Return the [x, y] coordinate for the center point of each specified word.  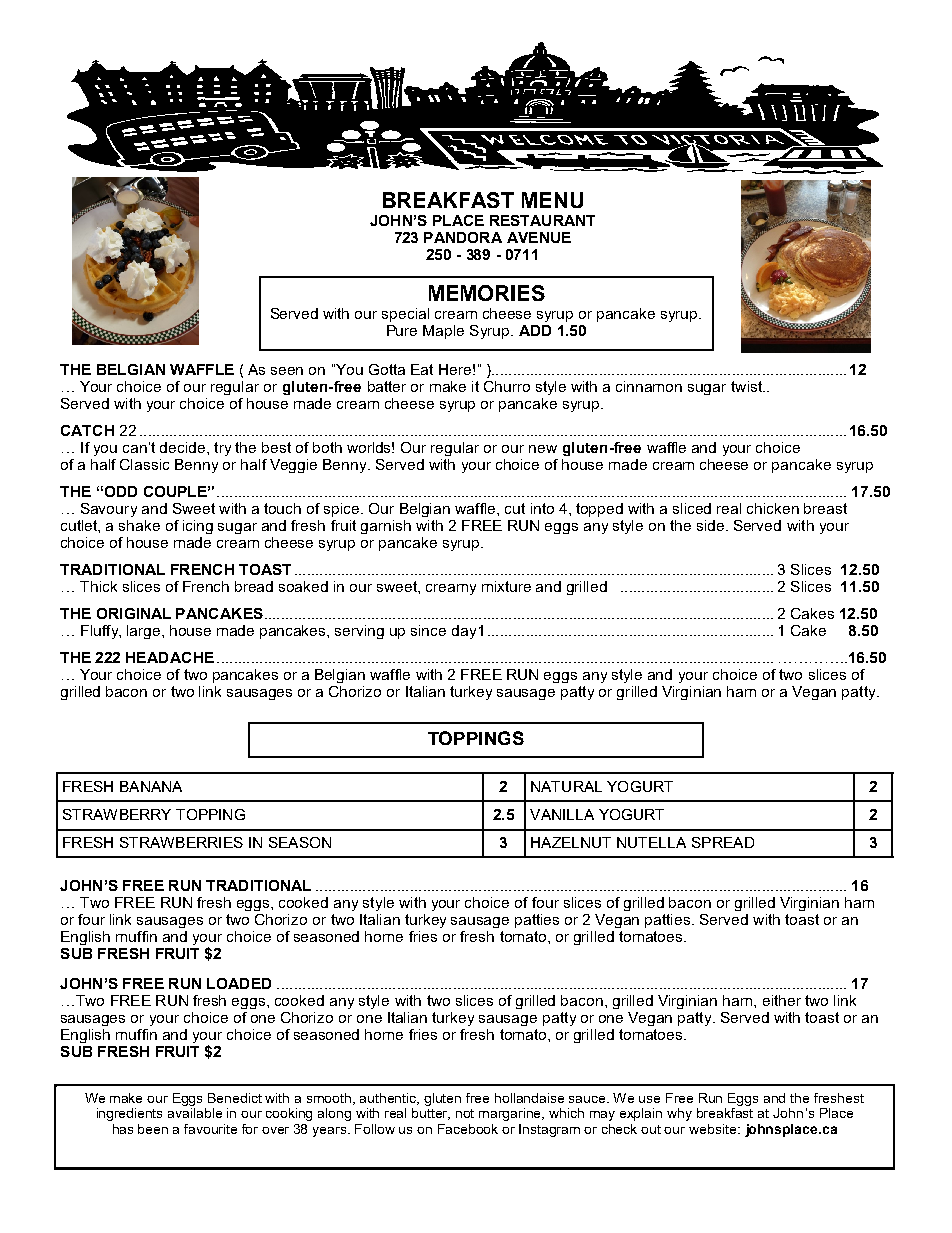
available [195, 1113]
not [465, 1113]
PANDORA [463, 237]
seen [287, 371]
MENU [552, 200]
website [714, 1129]
